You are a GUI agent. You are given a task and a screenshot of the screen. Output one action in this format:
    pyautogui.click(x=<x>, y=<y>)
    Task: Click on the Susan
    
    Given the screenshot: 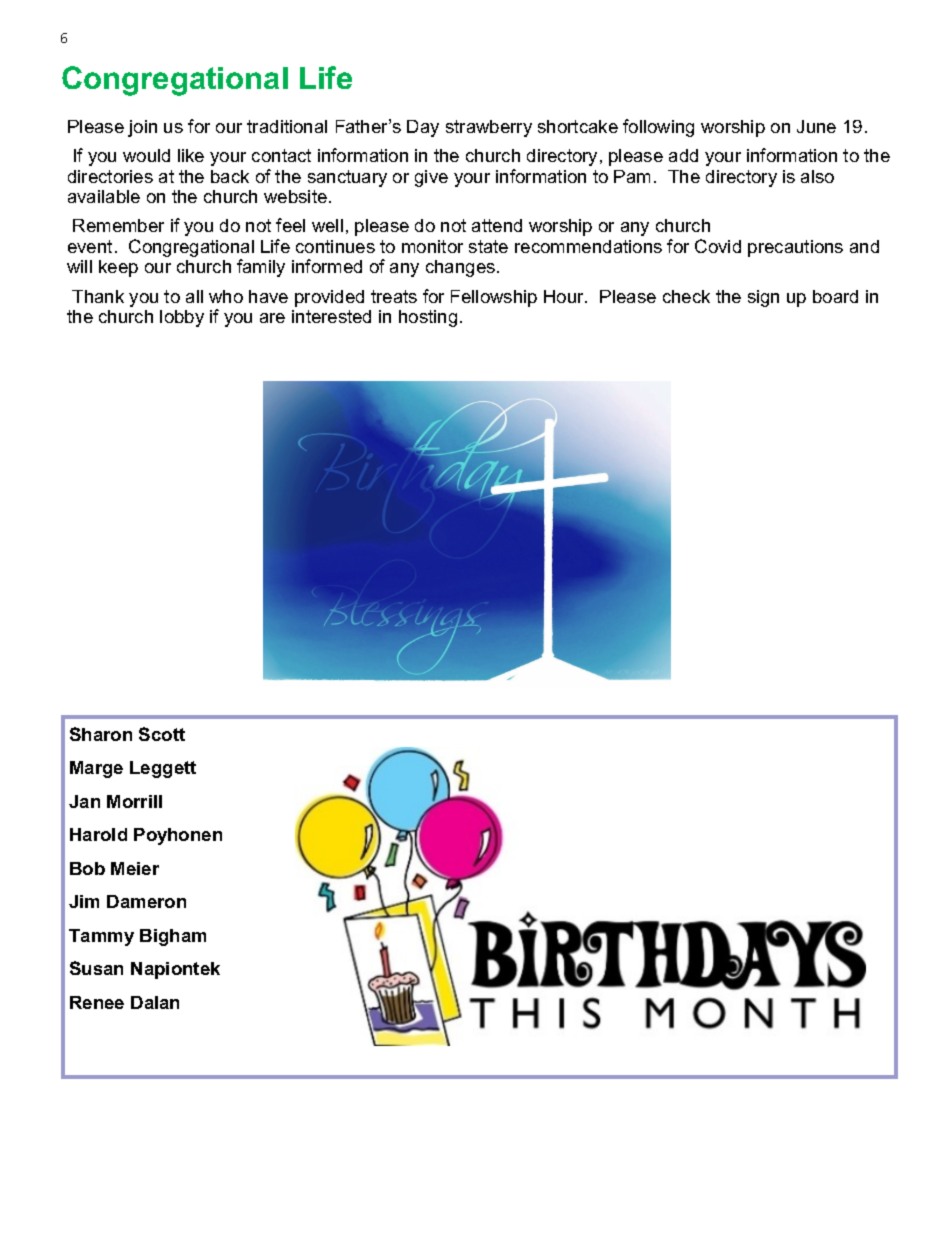 What is the action you would take?
    pyautogui.click(x=96, y=968)
